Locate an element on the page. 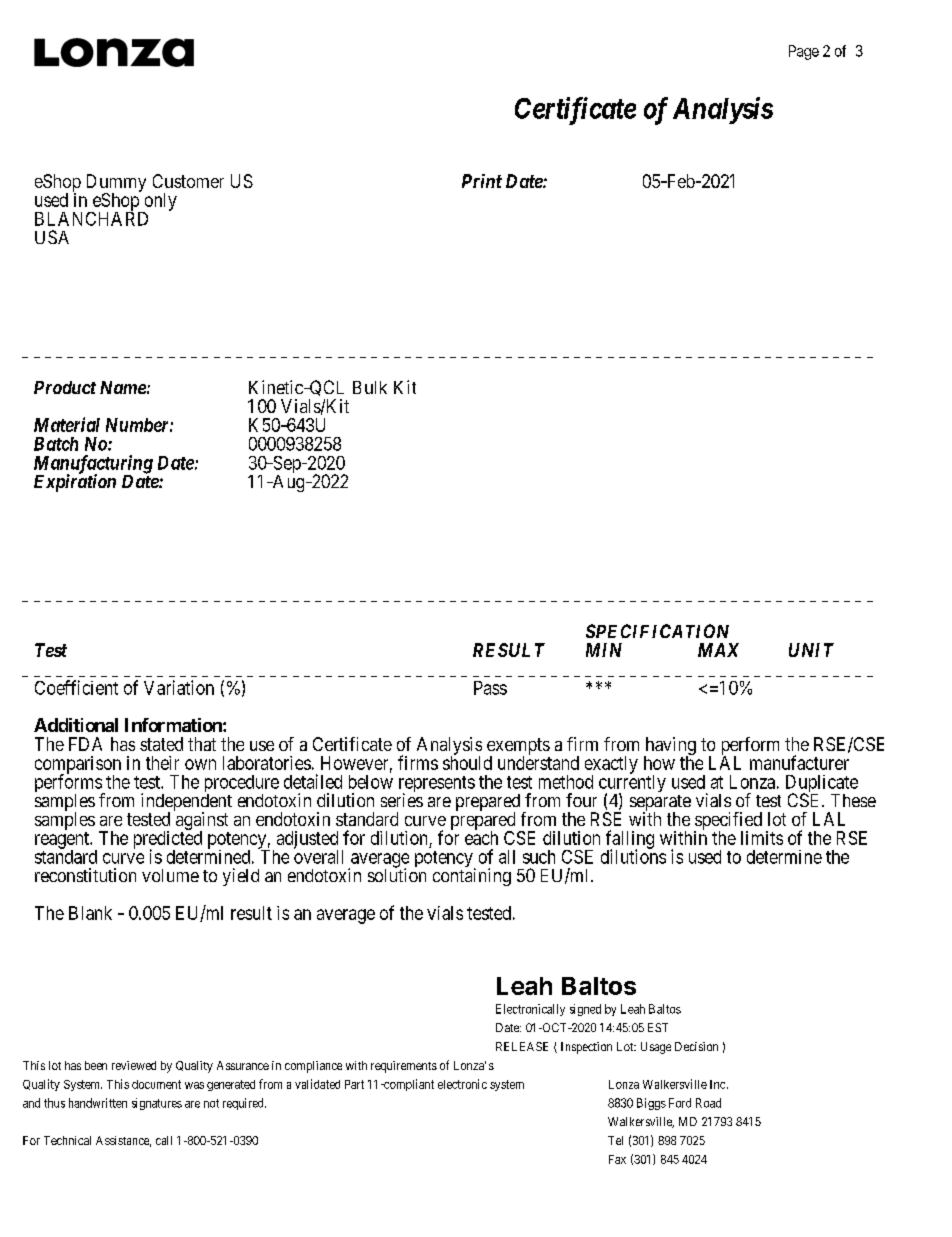  their is located at coordinates (162, 763).
